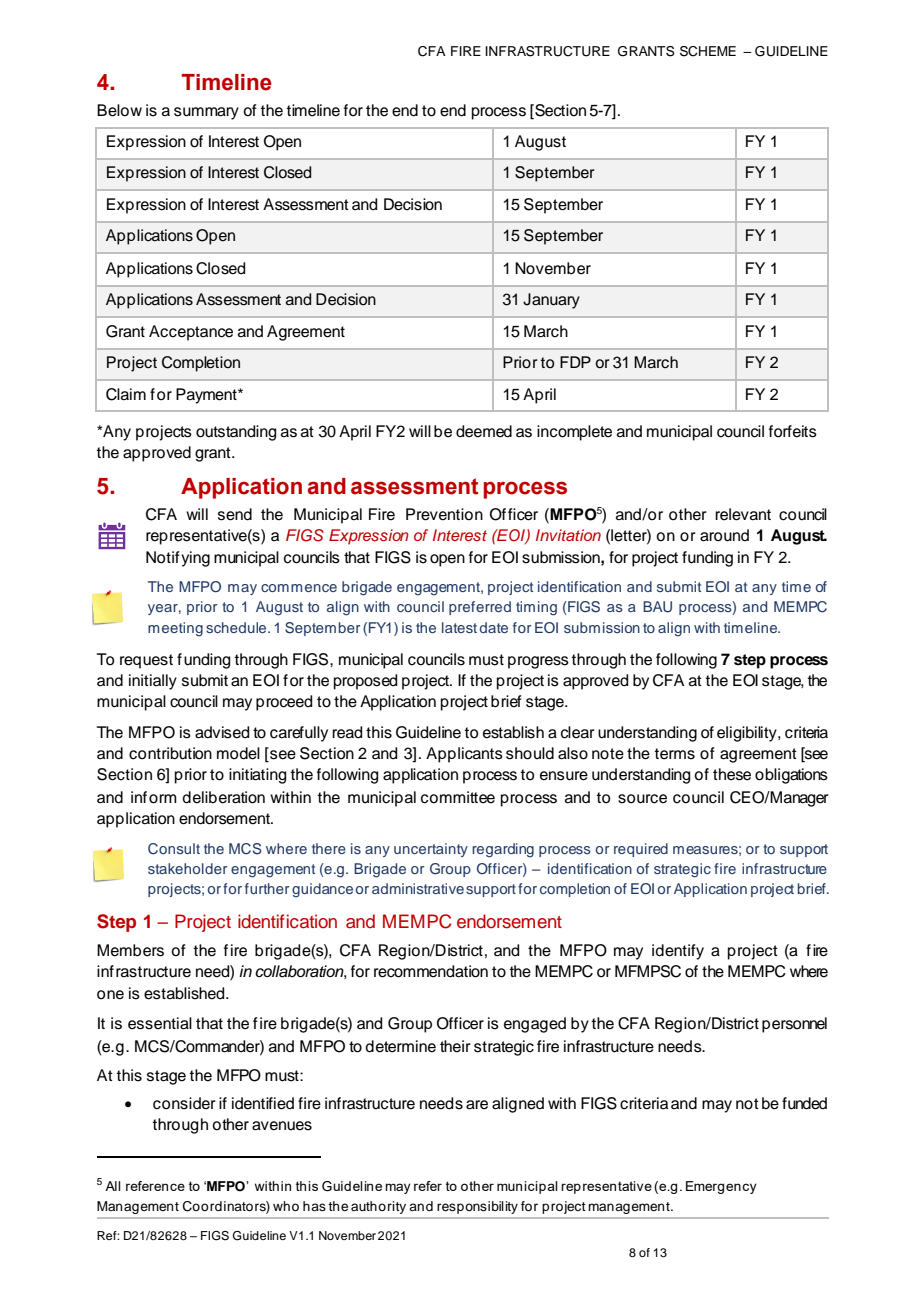 The width and height of the screenshot is (924, 1308). I want to click on meeting, so click(175, 629).
